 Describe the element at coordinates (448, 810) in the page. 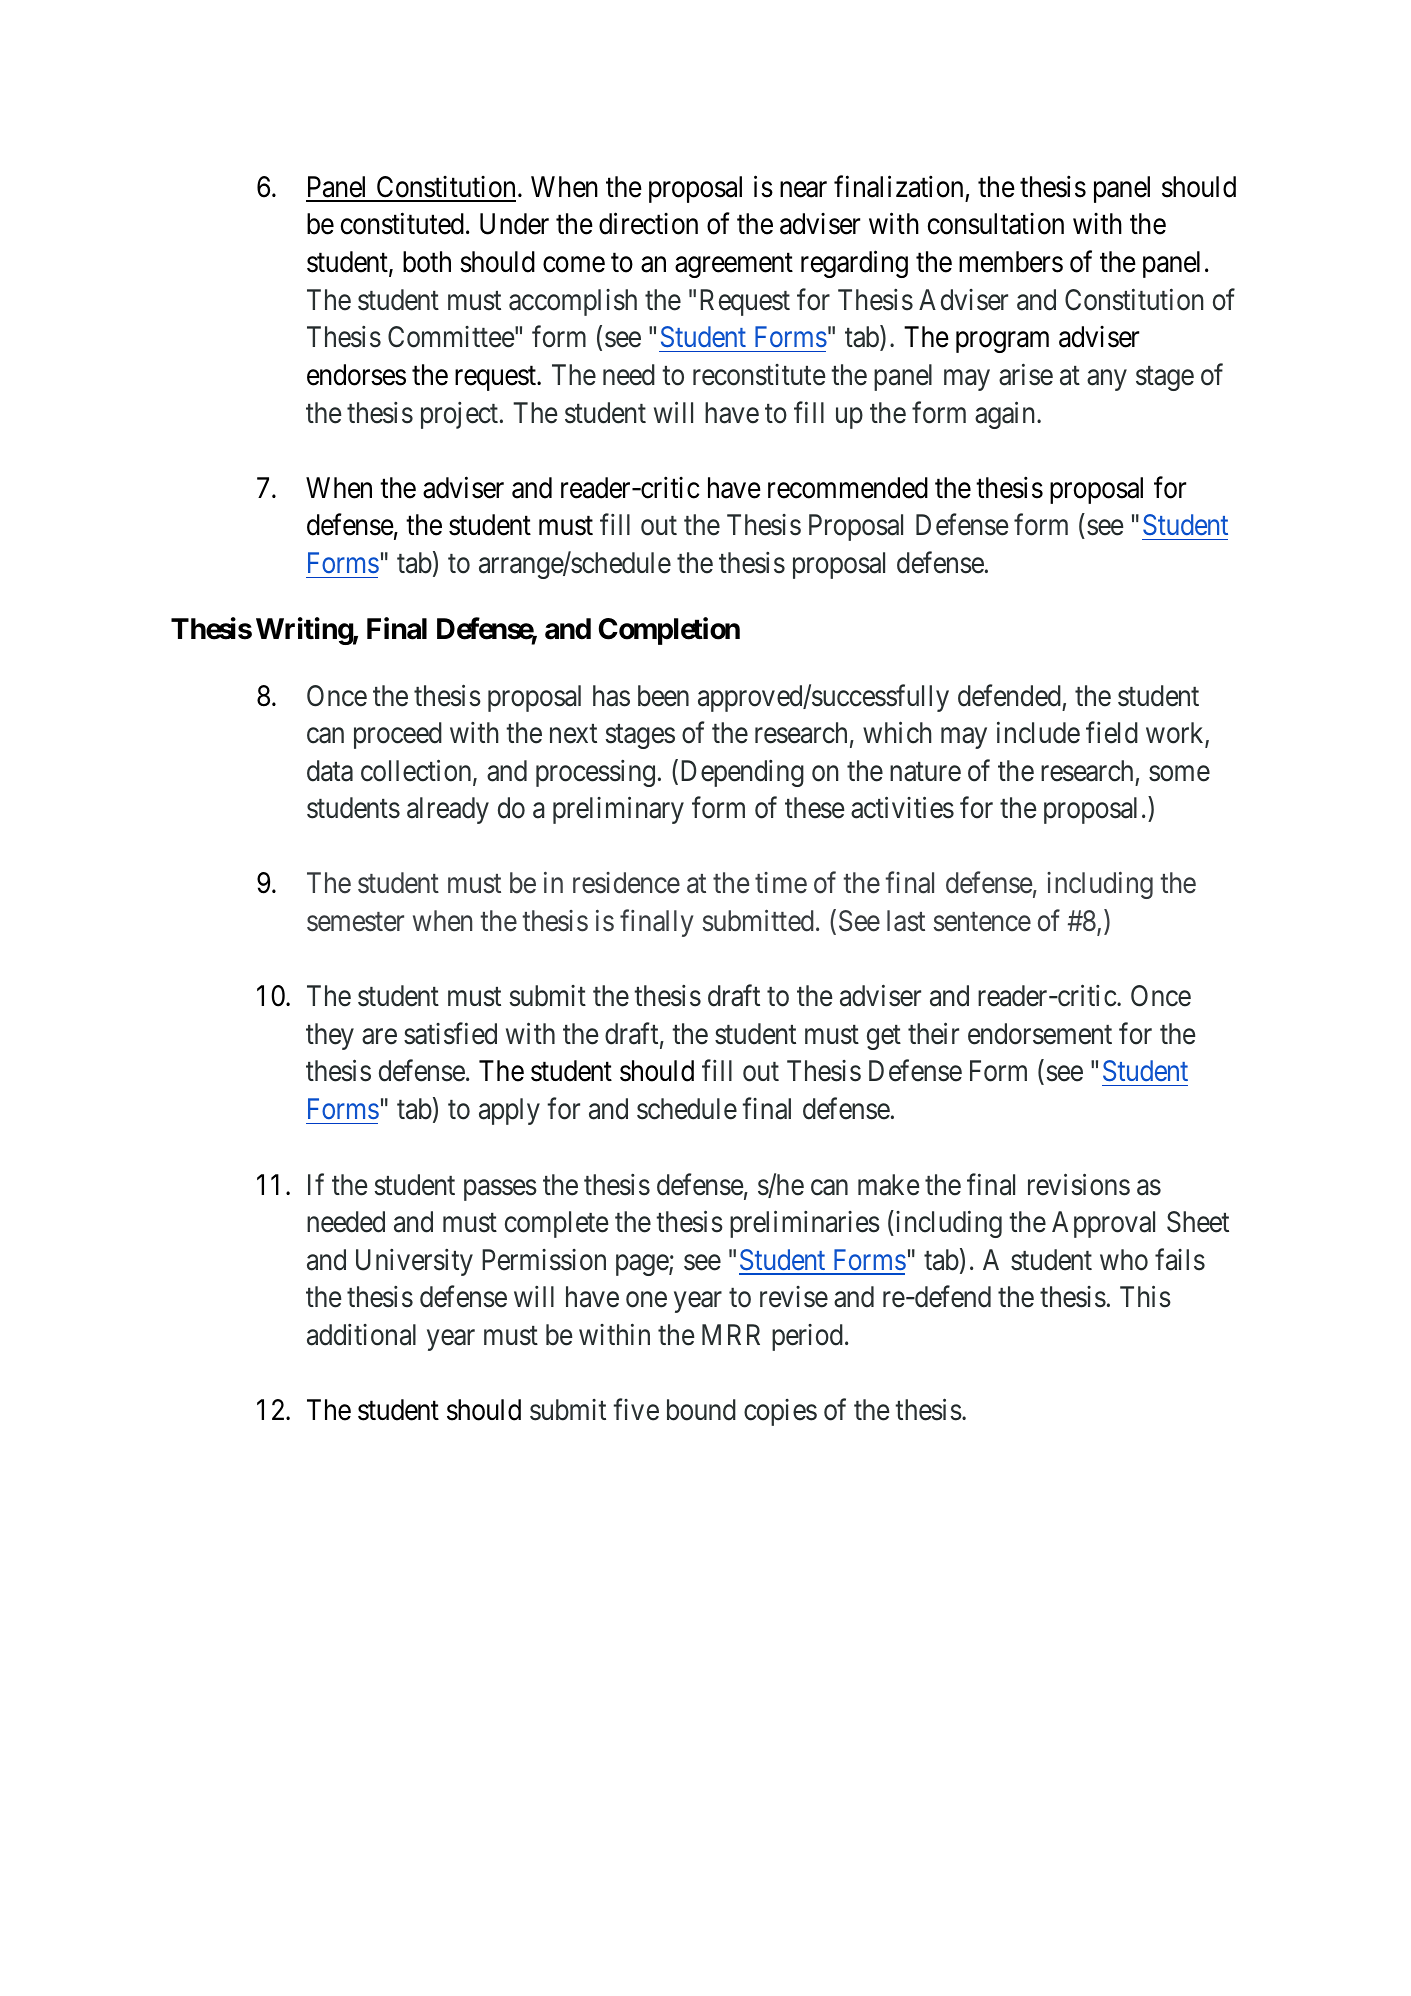

I see `already` at that location.
